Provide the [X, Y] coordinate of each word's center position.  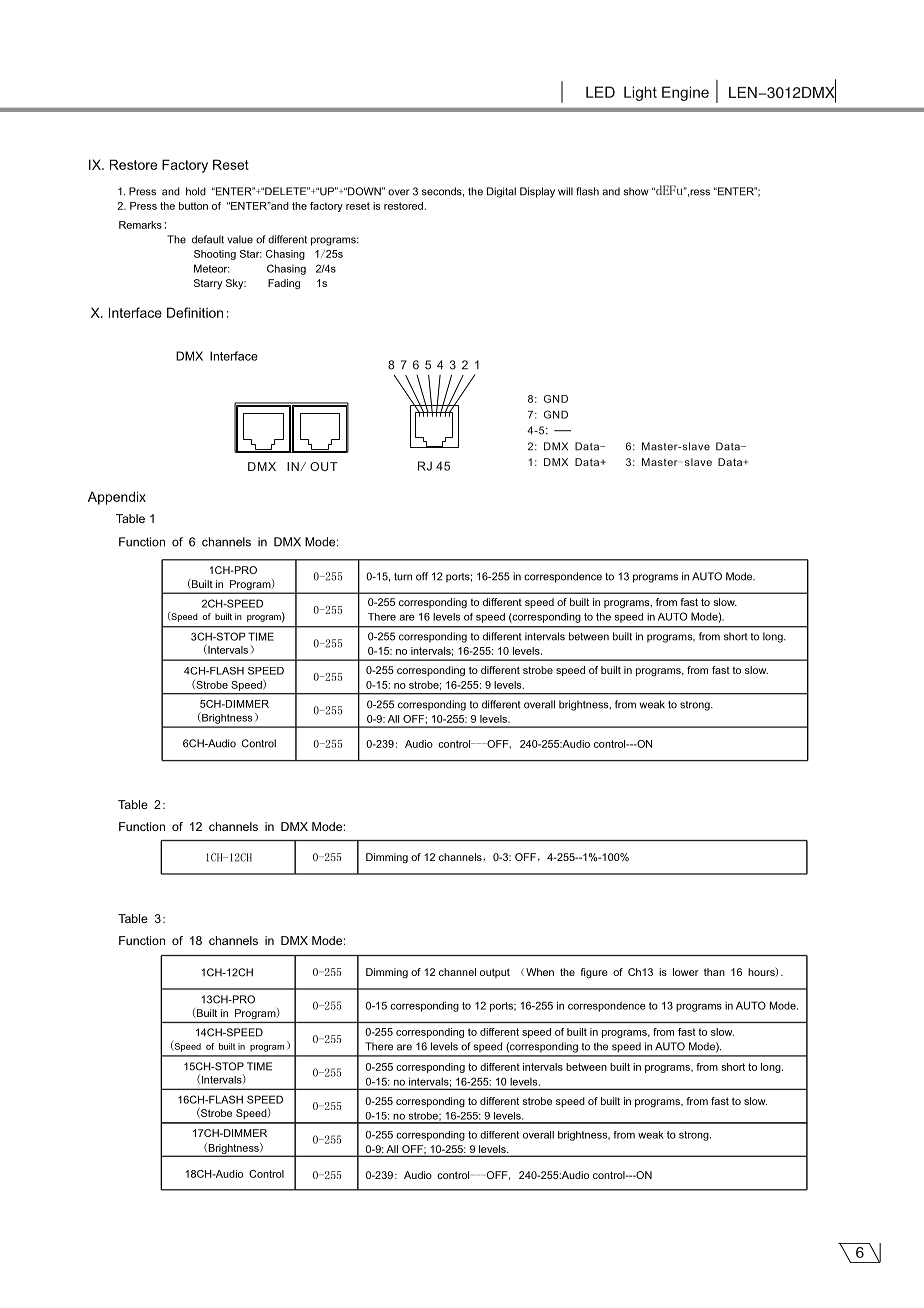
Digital [501, 192]
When [540, 972]
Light [640, 93]
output [495, 973]
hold [196, 191]
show [636, 191]
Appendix [117, 498]
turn [403, 577]
